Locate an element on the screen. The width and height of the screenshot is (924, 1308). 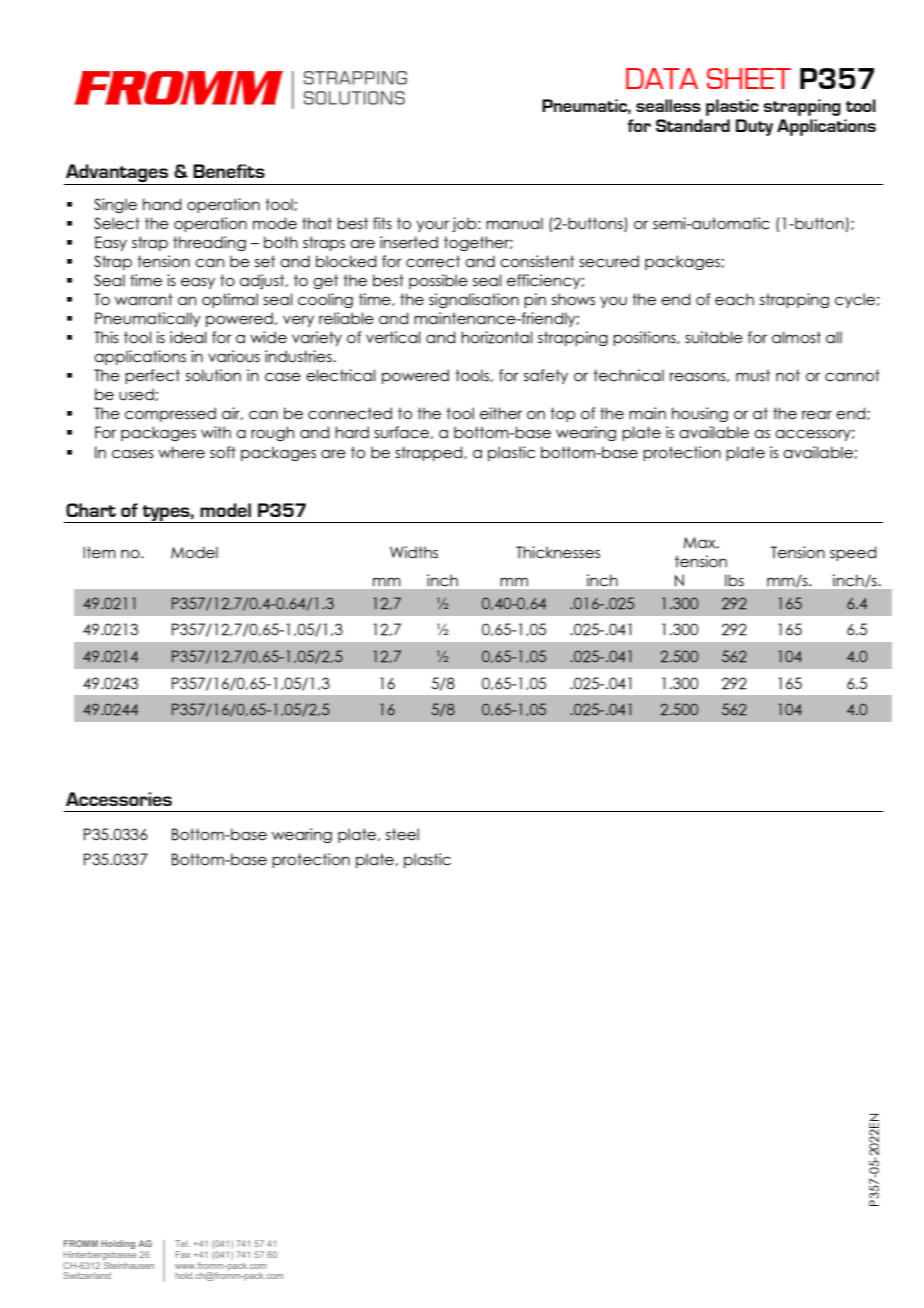
Widths is located at coordinates (414, 552).
